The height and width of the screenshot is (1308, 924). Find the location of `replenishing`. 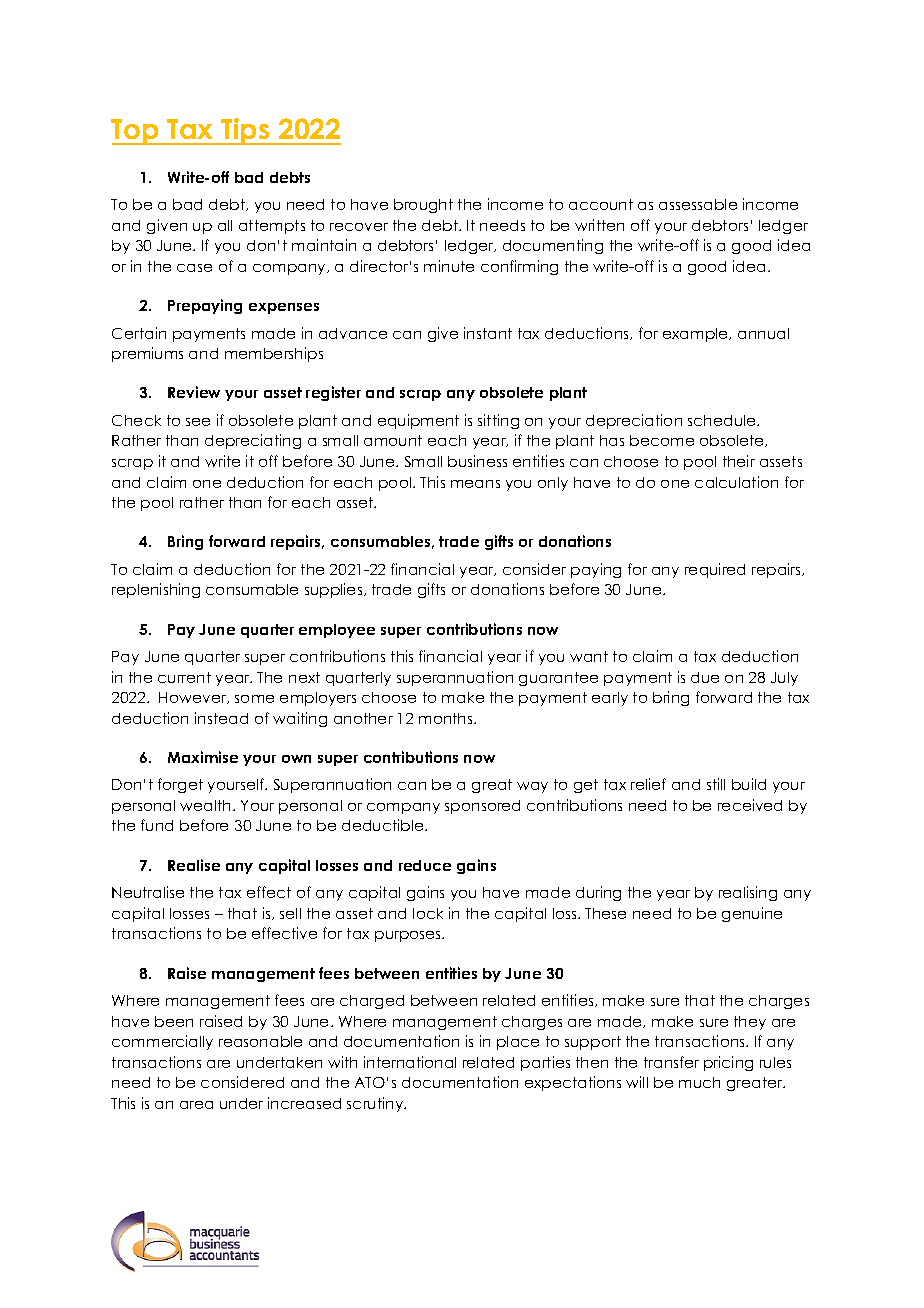

replenishing is located at coordinates (156, 590).
